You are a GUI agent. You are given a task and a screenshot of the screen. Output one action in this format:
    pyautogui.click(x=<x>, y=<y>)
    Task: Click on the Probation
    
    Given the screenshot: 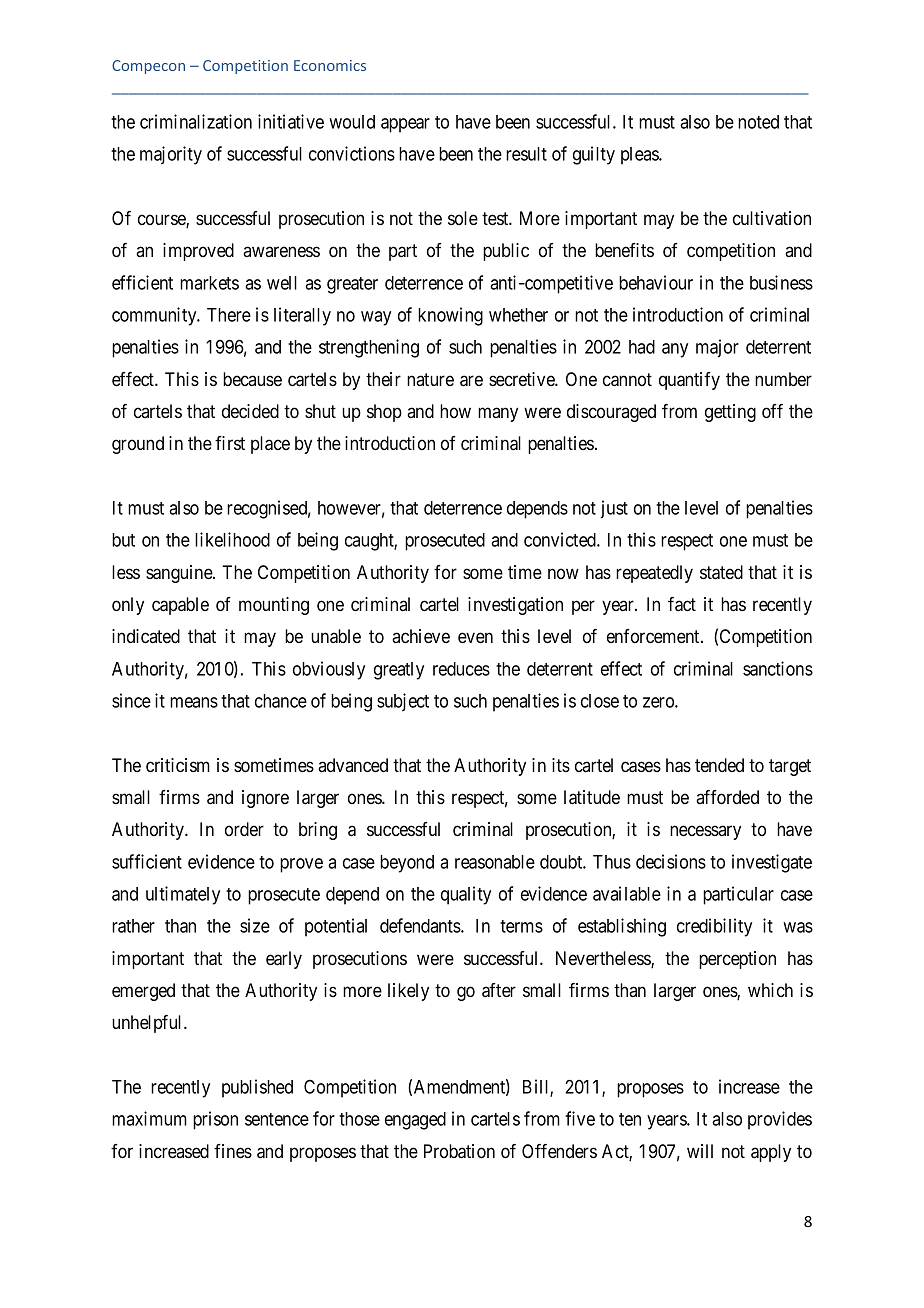 What is the action you would take?
    pyautogui.click(x=459, y=1151)
